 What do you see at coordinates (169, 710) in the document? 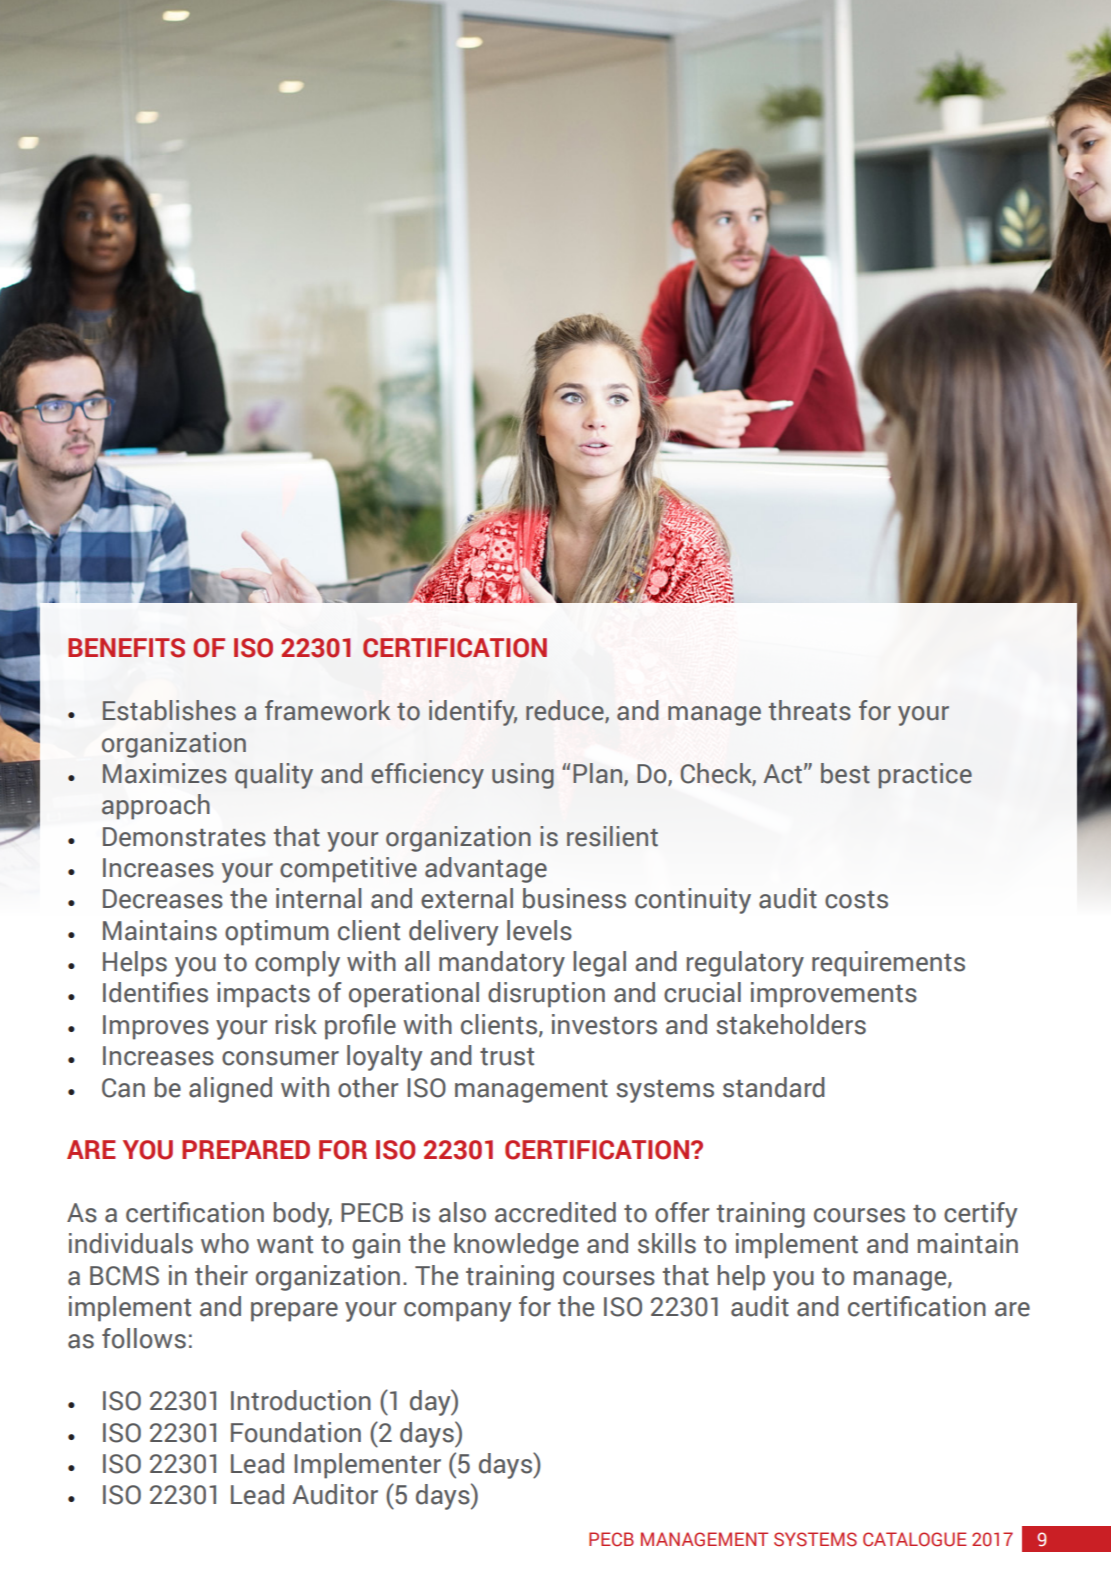
I see `Establishes` at bounding box center [169, 710].
